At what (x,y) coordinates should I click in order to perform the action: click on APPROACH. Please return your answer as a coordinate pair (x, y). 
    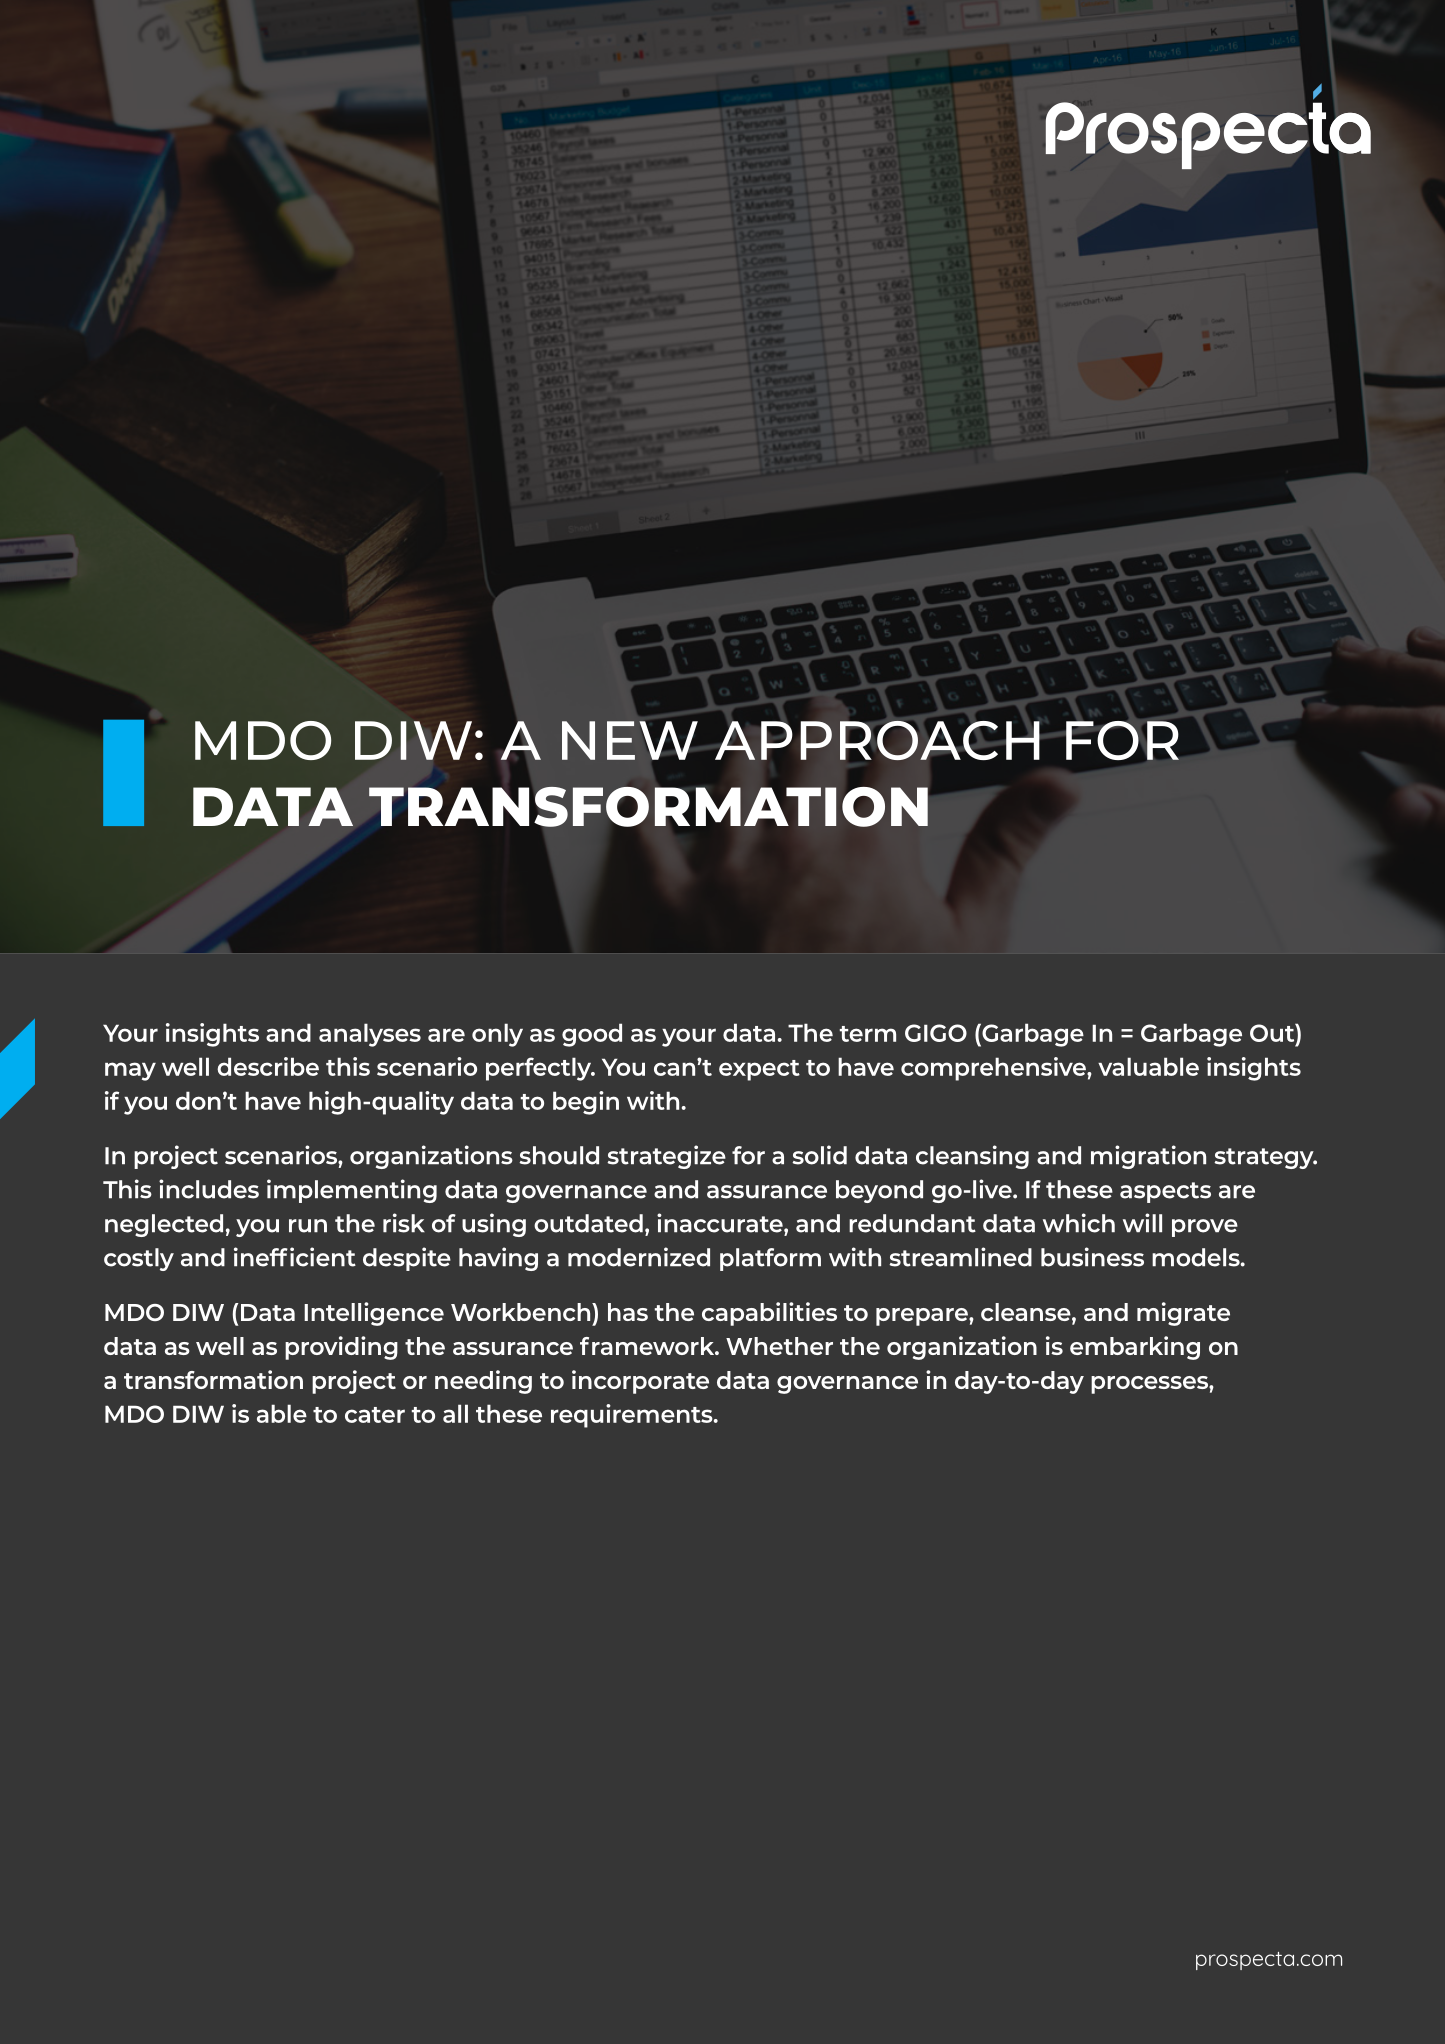
    Looking at the image, I should click on (877, 740).
